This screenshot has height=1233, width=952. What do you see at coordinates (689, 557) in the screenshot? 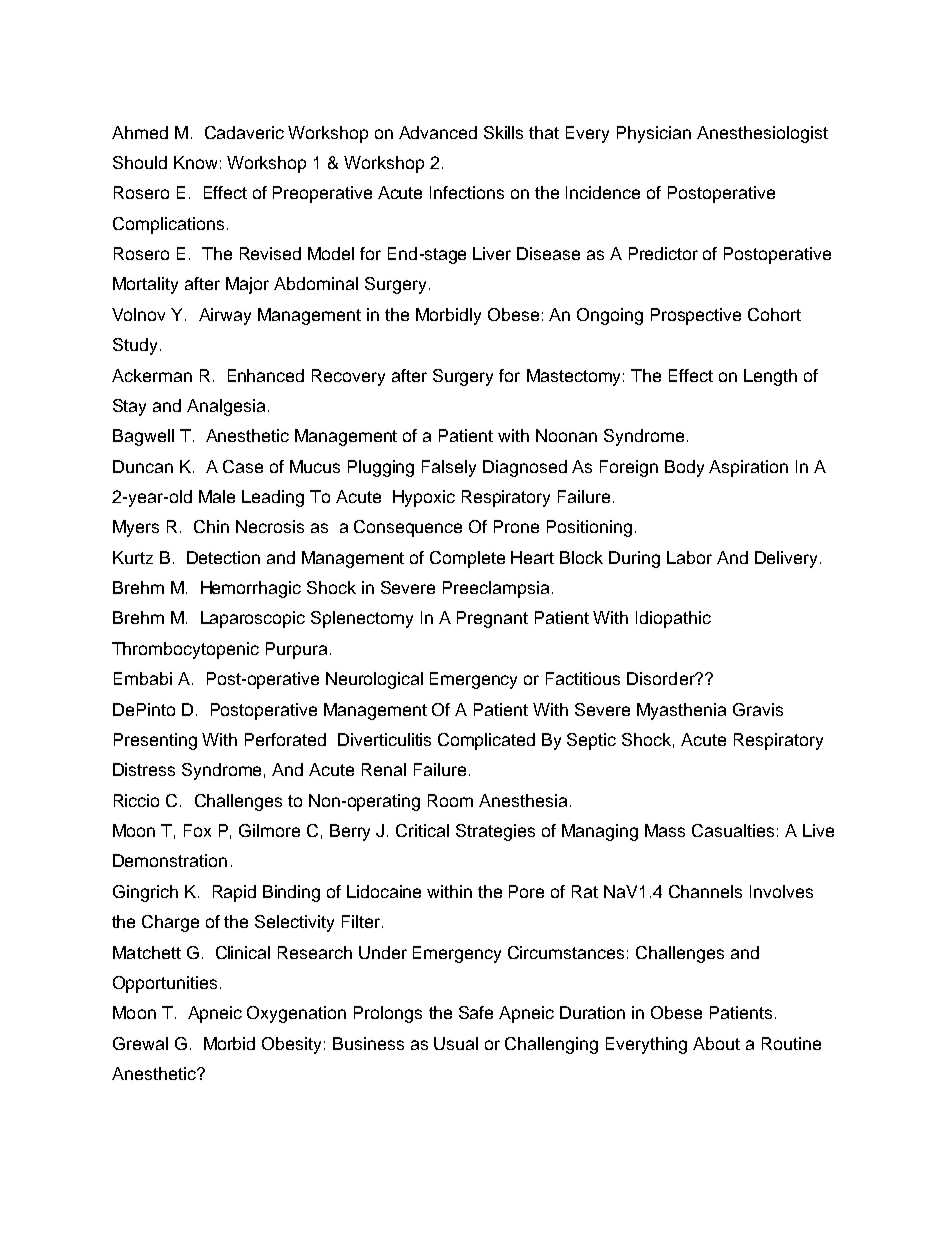
I see `Labor` at bounding box center [689, 557].
